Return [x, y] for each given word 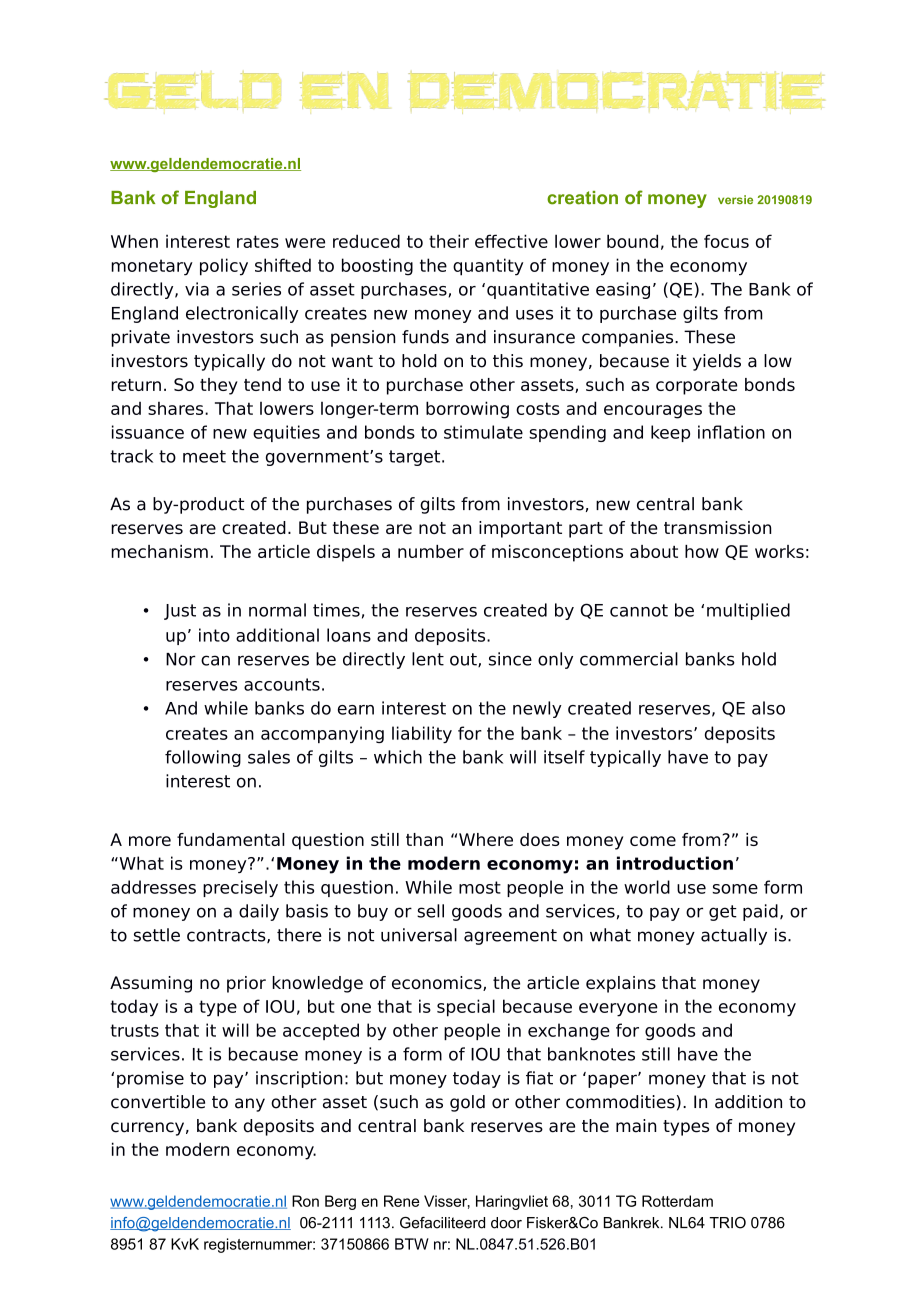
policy [224, 267]
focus [726, 241]
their [449, 241]
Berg [340, 1202]
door [506, 1223]
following [203, 758]
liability [422, 734]
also [768, 708]
